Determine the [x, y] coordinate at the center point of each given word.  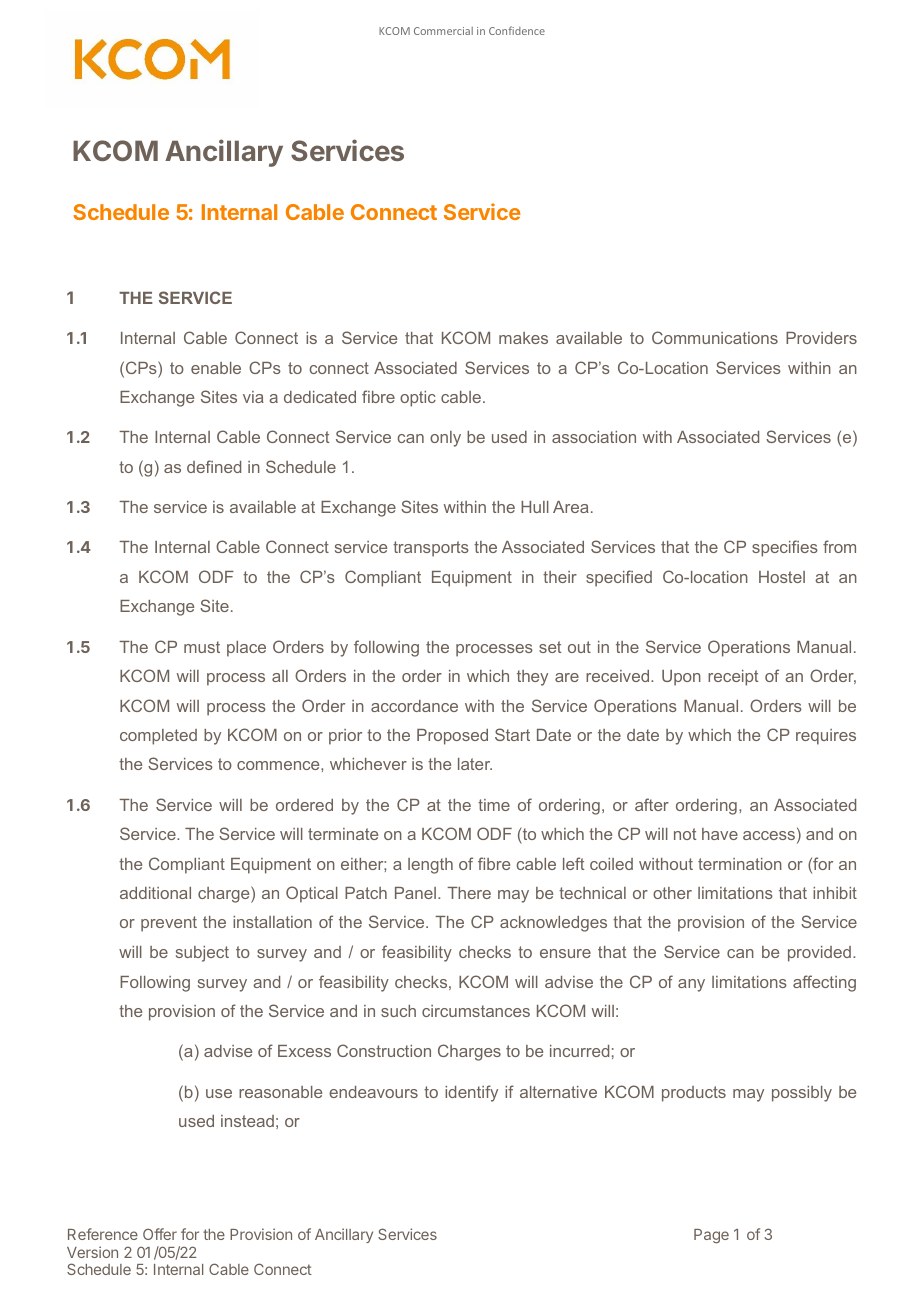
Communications [715, 337]
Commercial [443, 31]
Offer [160, 1234]
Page [711, 1236]
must [202, 647]
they [532, 678]
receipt [733, 678]
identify [471, 1093]
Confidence [517, 30]
